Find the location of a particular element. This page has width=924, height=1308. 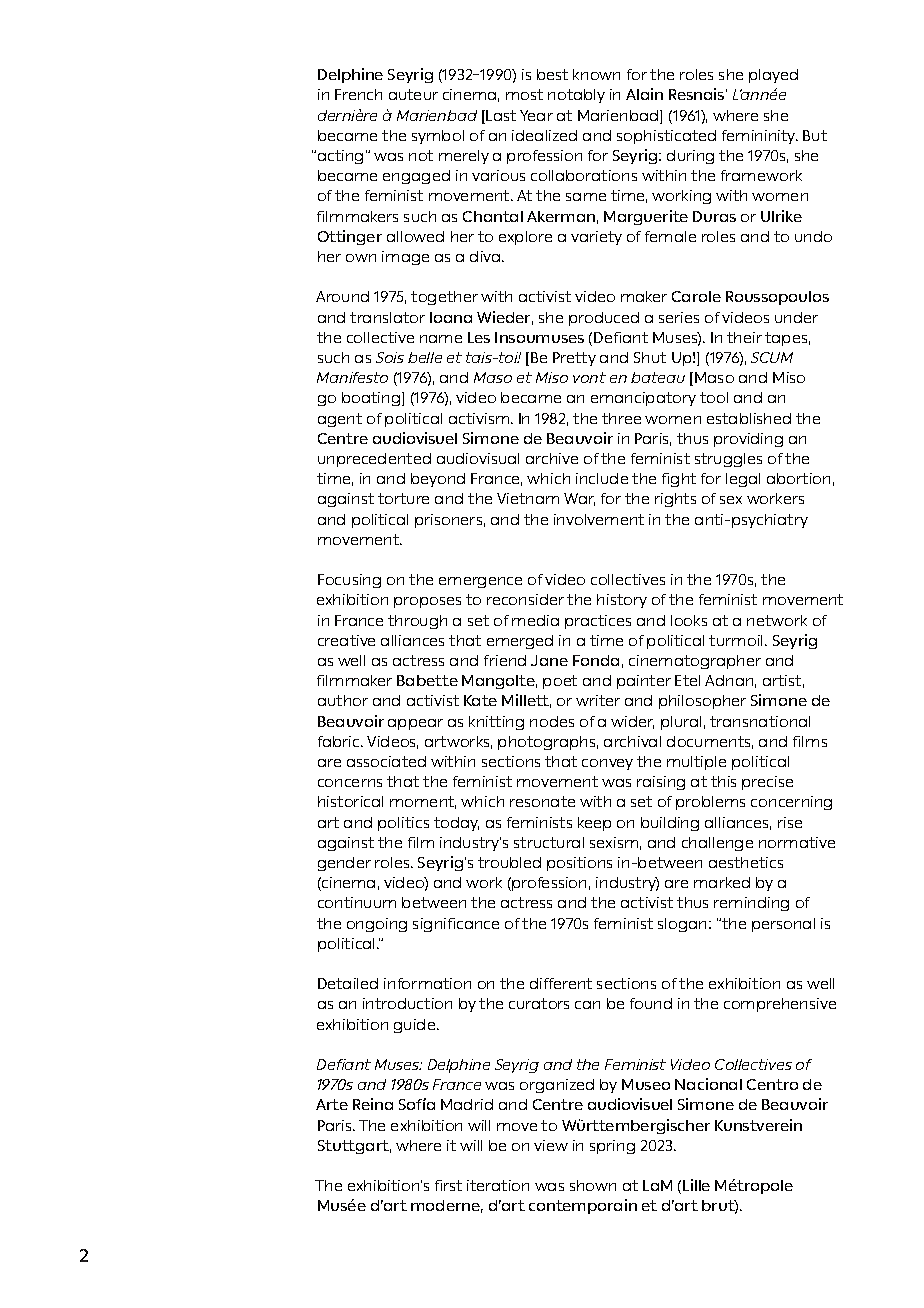

ongoing is located at coordinates (377, 925).
